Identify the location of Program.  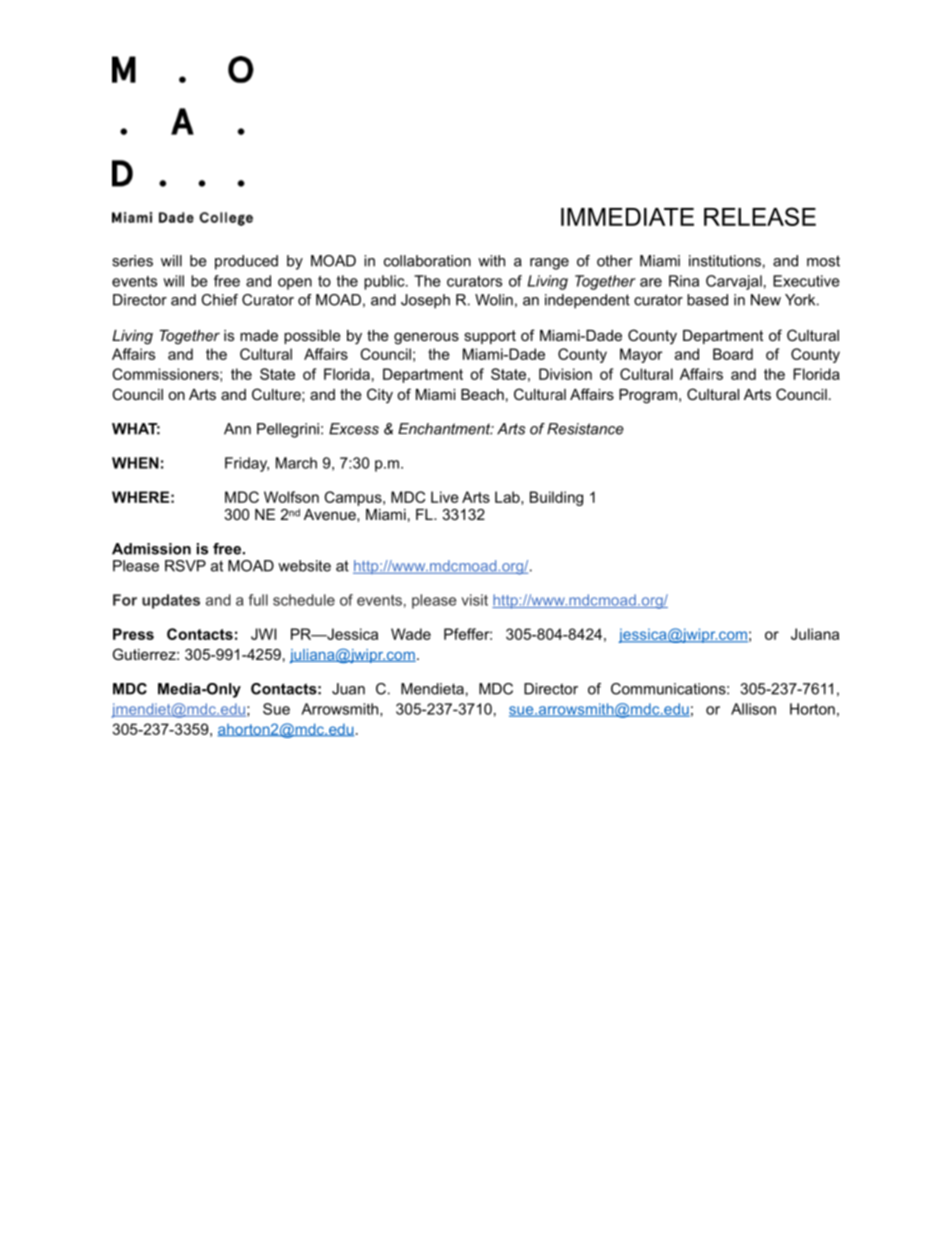
(649, 396).
